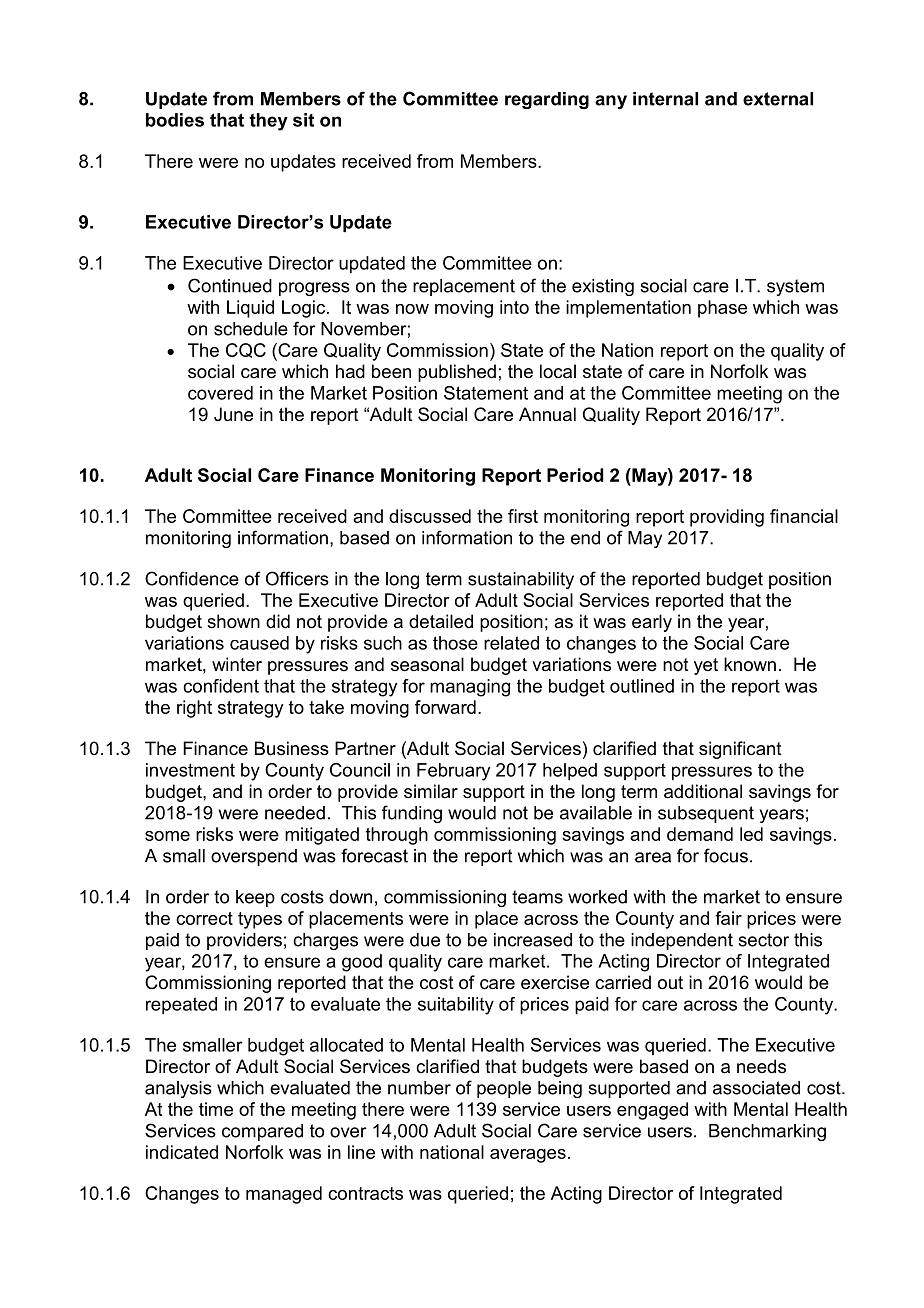 This screenshot has height=1308, width=924. I want to click on compared, so click(262, 1132).
